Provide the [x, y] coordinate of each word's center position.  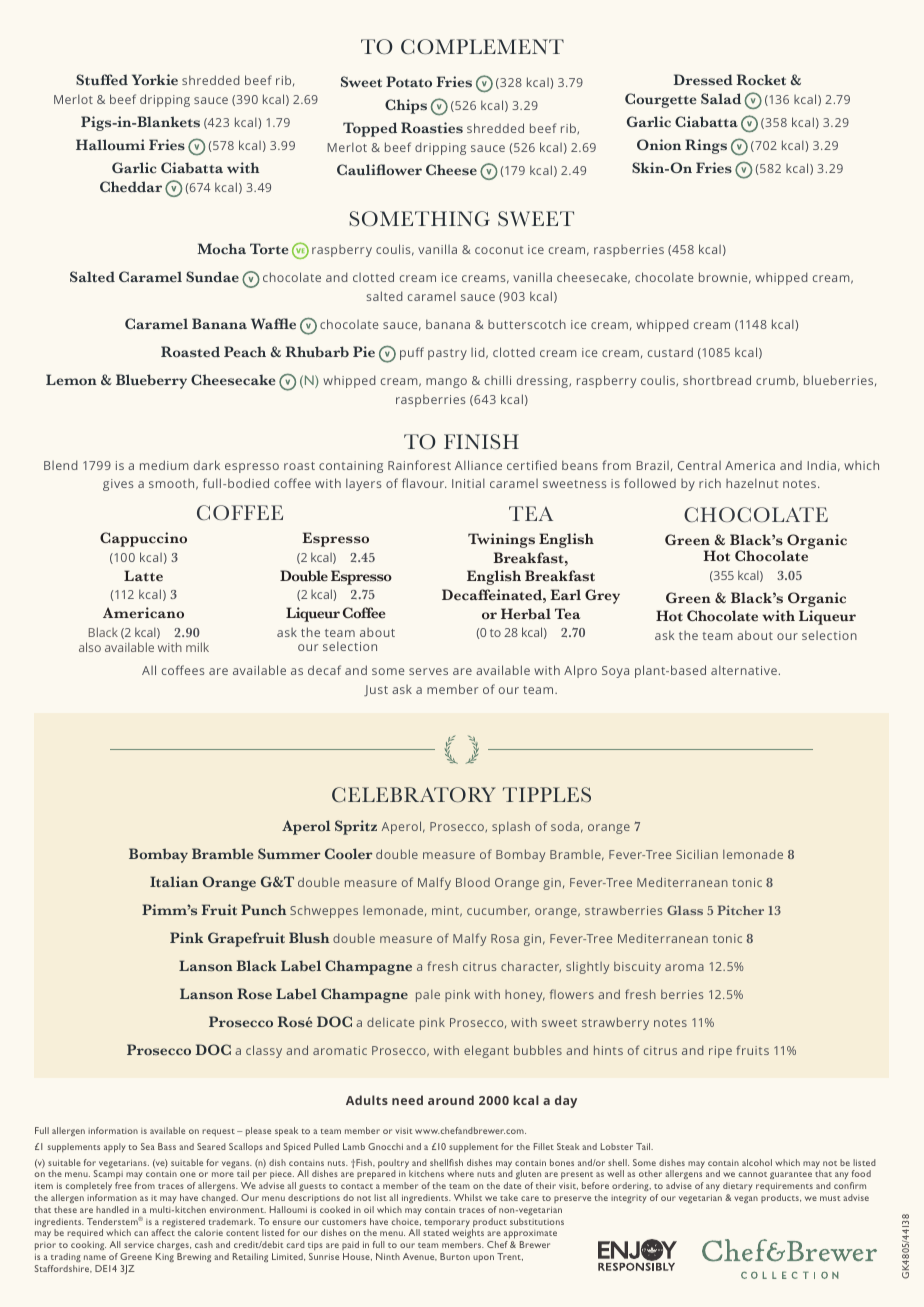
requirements [784, 1186]
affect [163, 1232]
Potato [409, 82]
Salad [721, 98]
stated [436, 1232]
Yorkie [155, 80]
